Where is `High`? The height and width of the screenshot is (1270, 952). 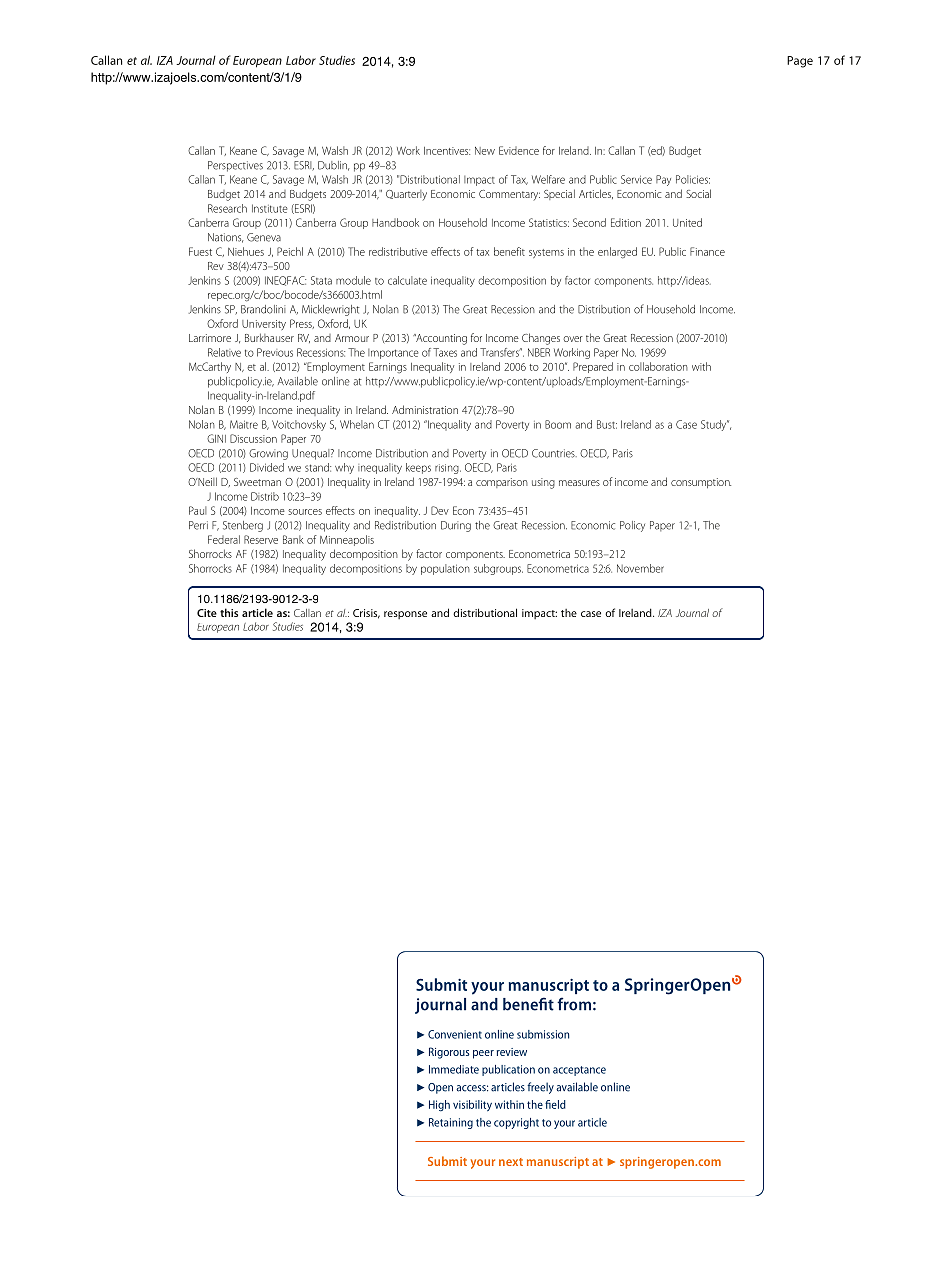
High is located at coordinates (439, 1105).
